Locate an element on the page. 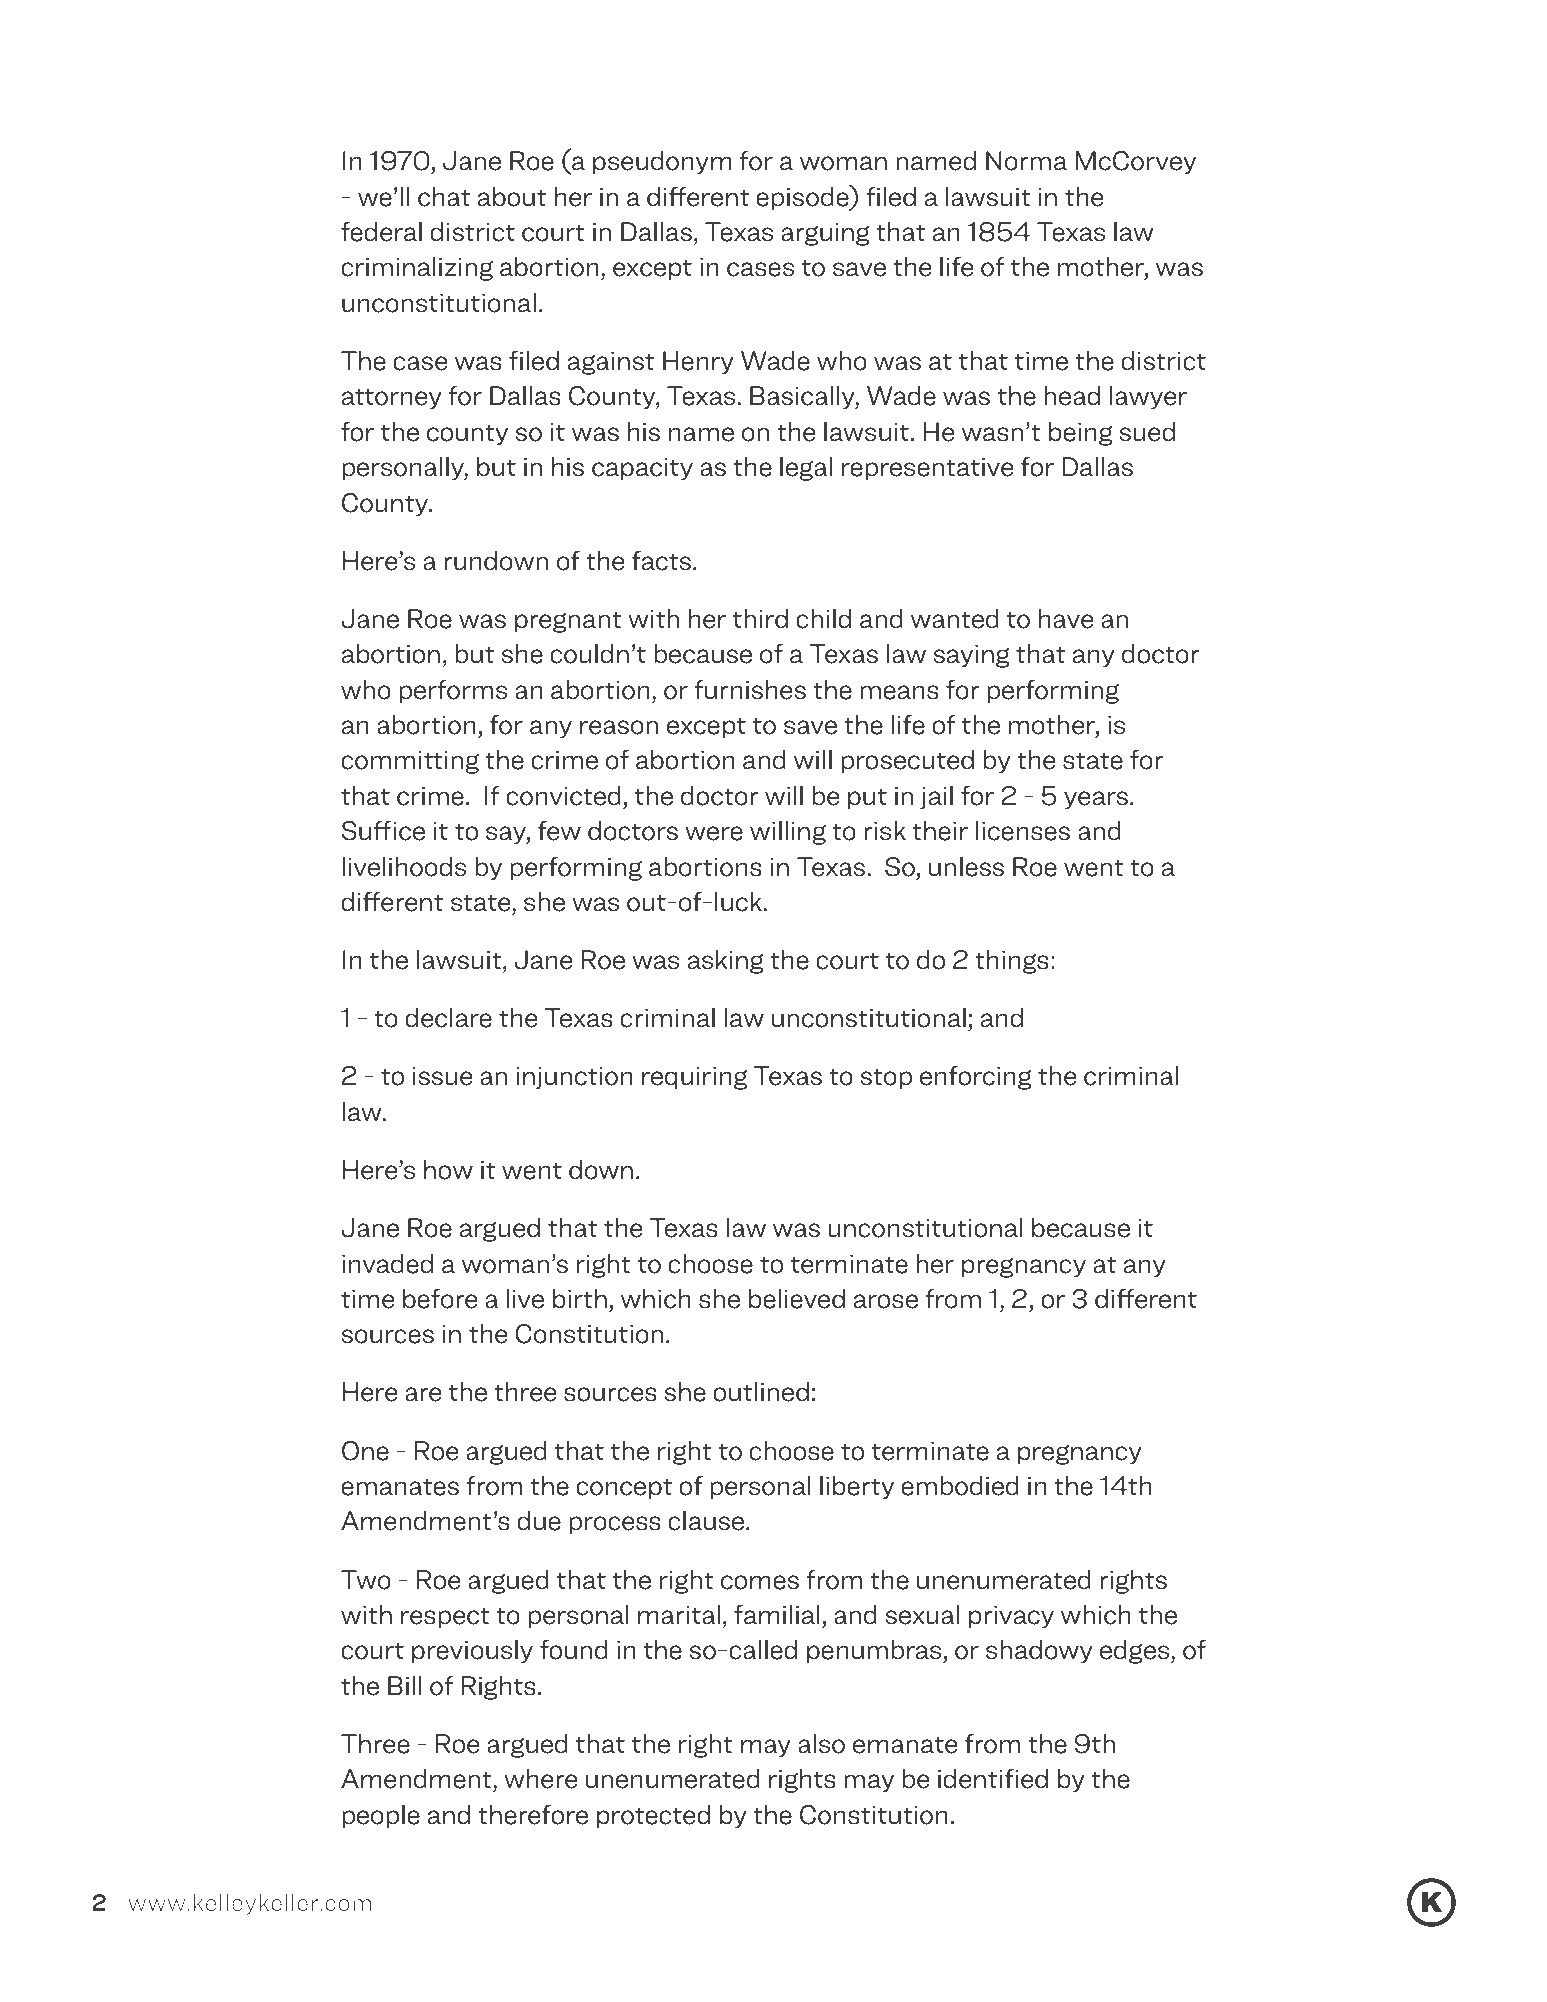  Suffice is located at coordinates (383, 830).
